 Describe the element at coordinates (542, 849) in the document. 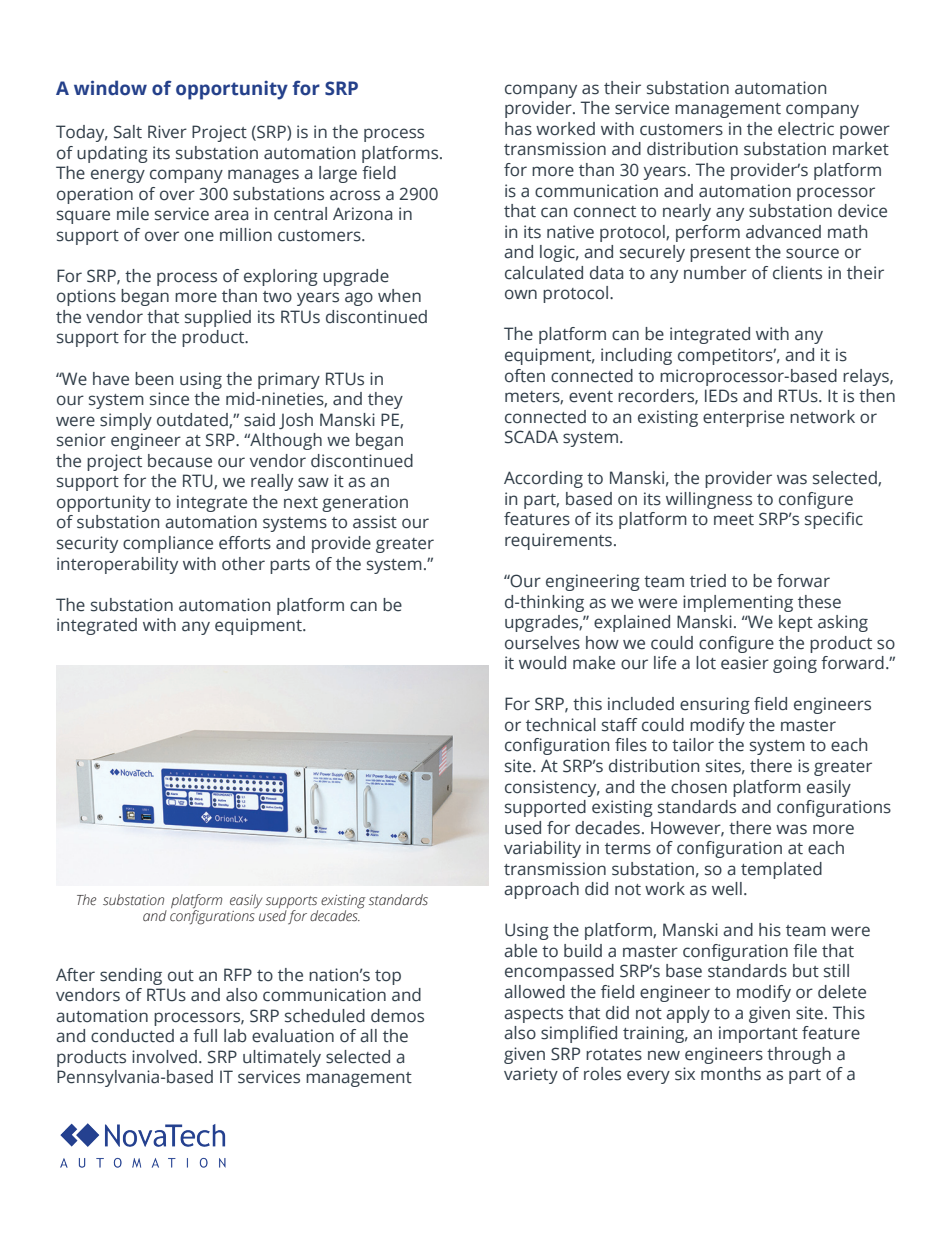

I see `variability` at that location.
